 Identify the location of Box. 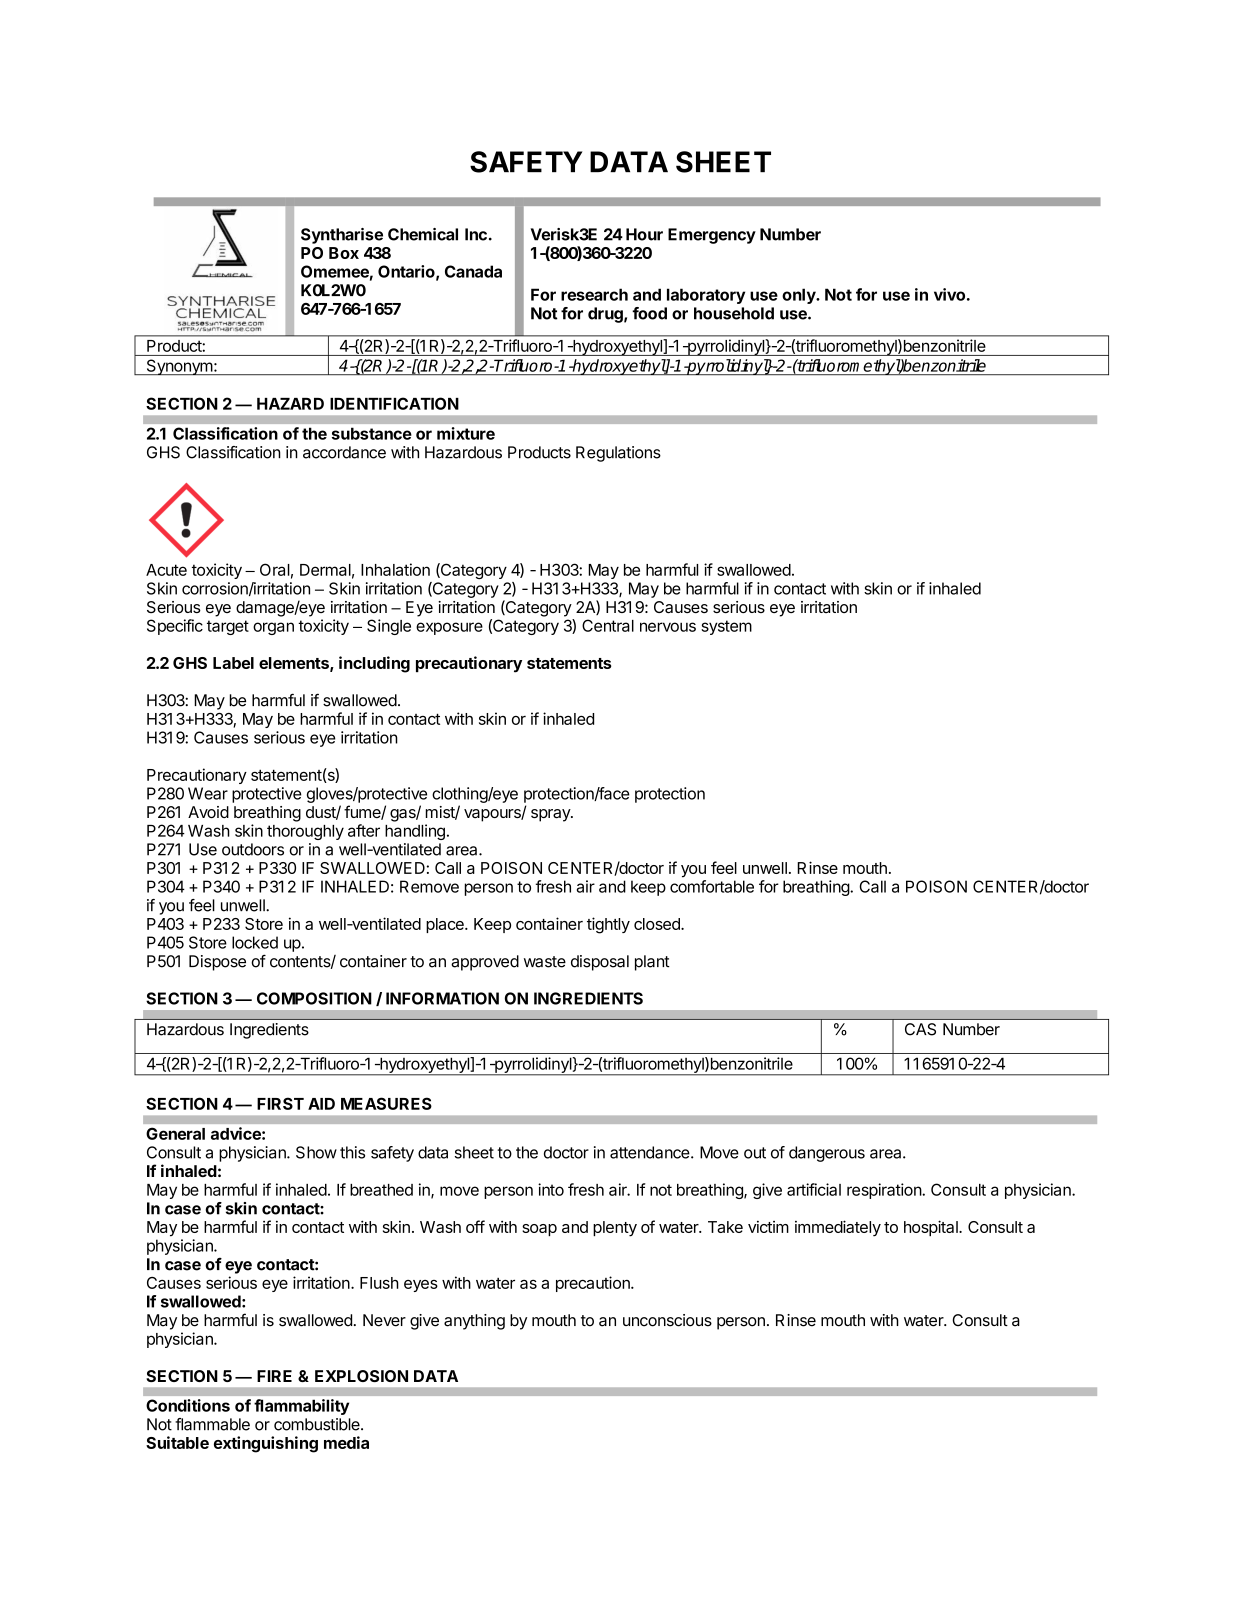
(344, 253).
